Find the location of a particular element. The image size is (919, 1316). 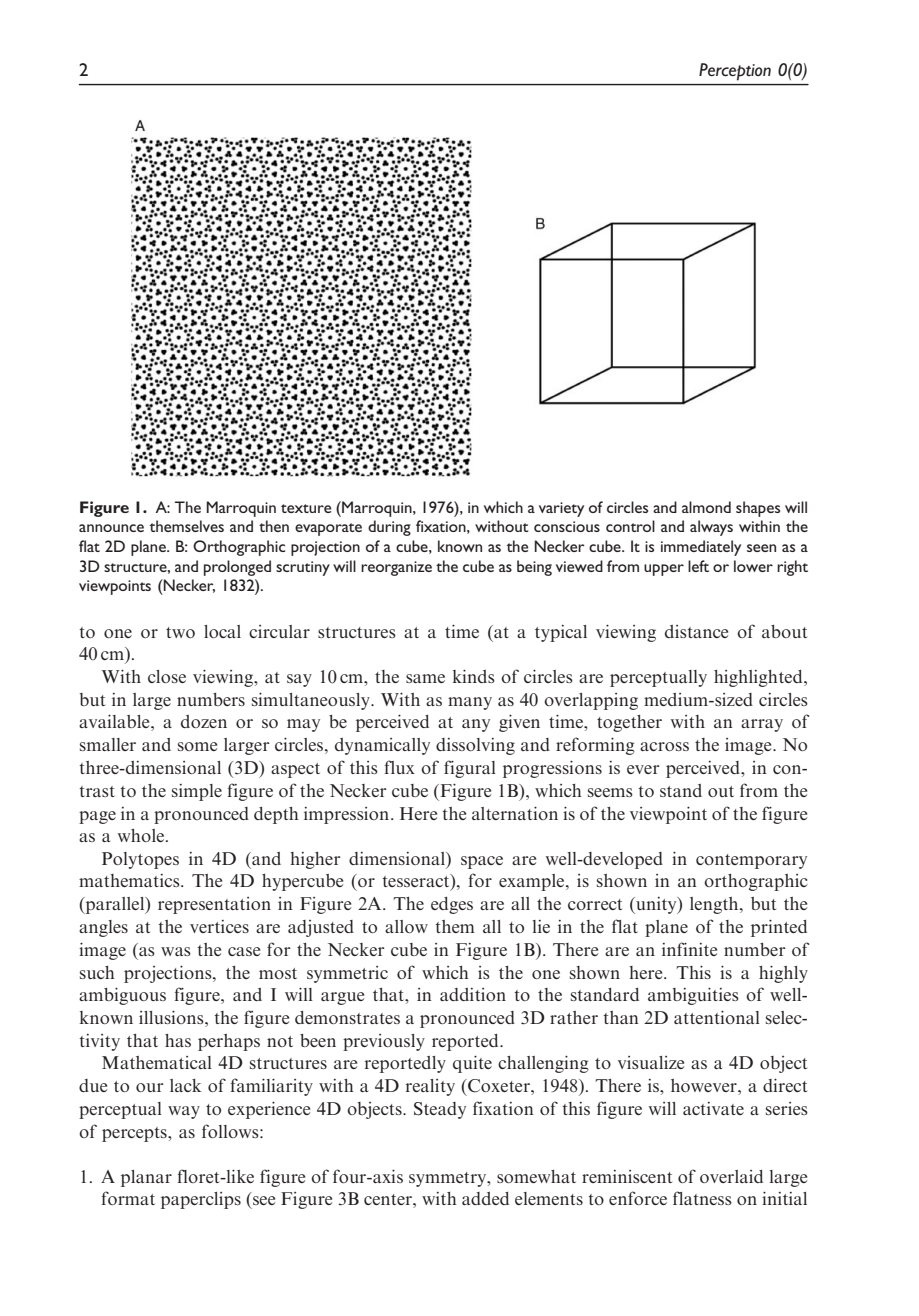

simple is located at coordinates (197, 792).
